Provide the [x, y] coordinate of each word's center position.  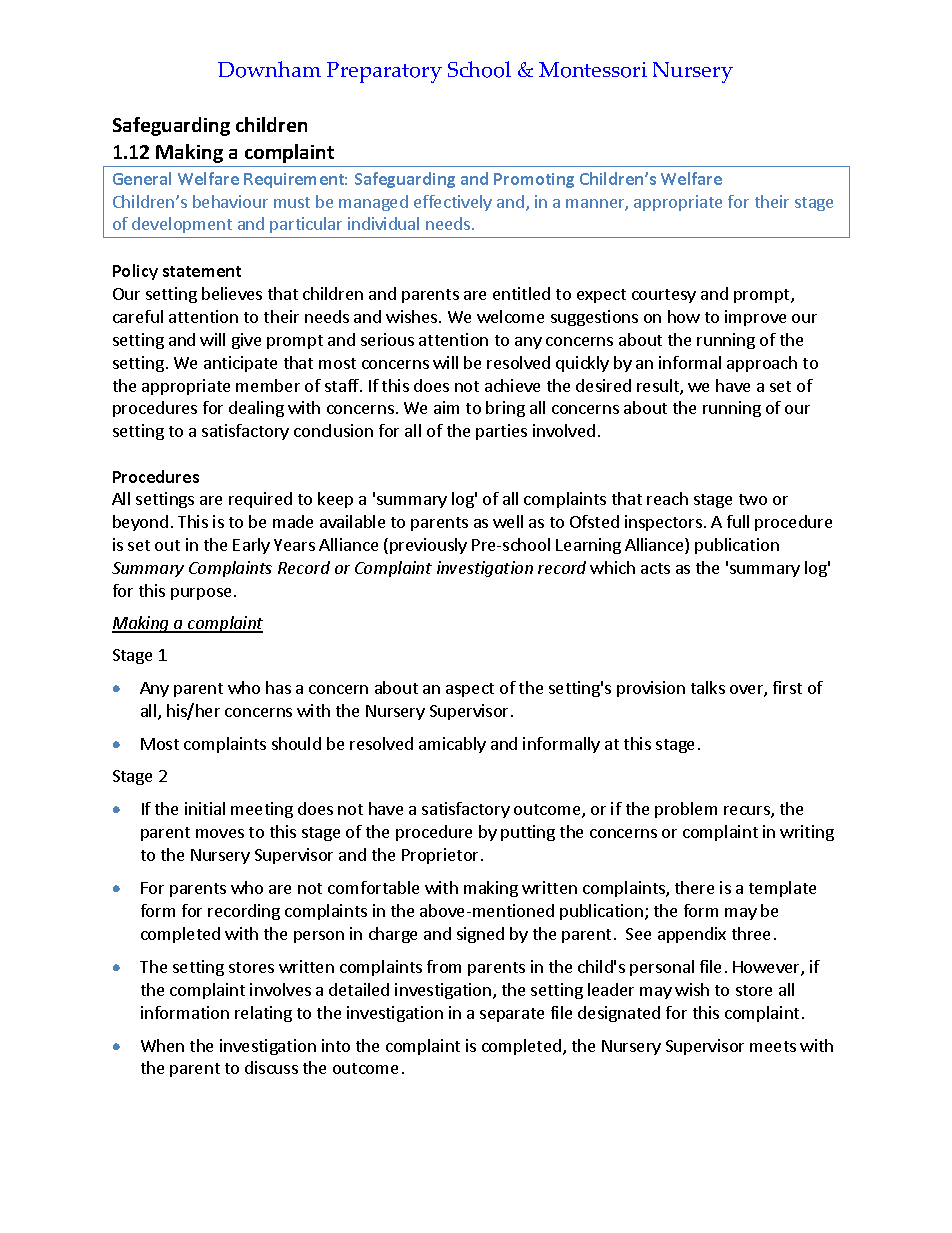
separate [512, 1015]
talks [708, 687]
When [162, 1045]
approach [762, 364]
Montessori [593, 70]
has [278, 687]
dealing [256, 409]
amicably [452, 745]
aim [446, 407]
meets [773, 1046]
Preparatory [384, 72]
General [142, 178]
